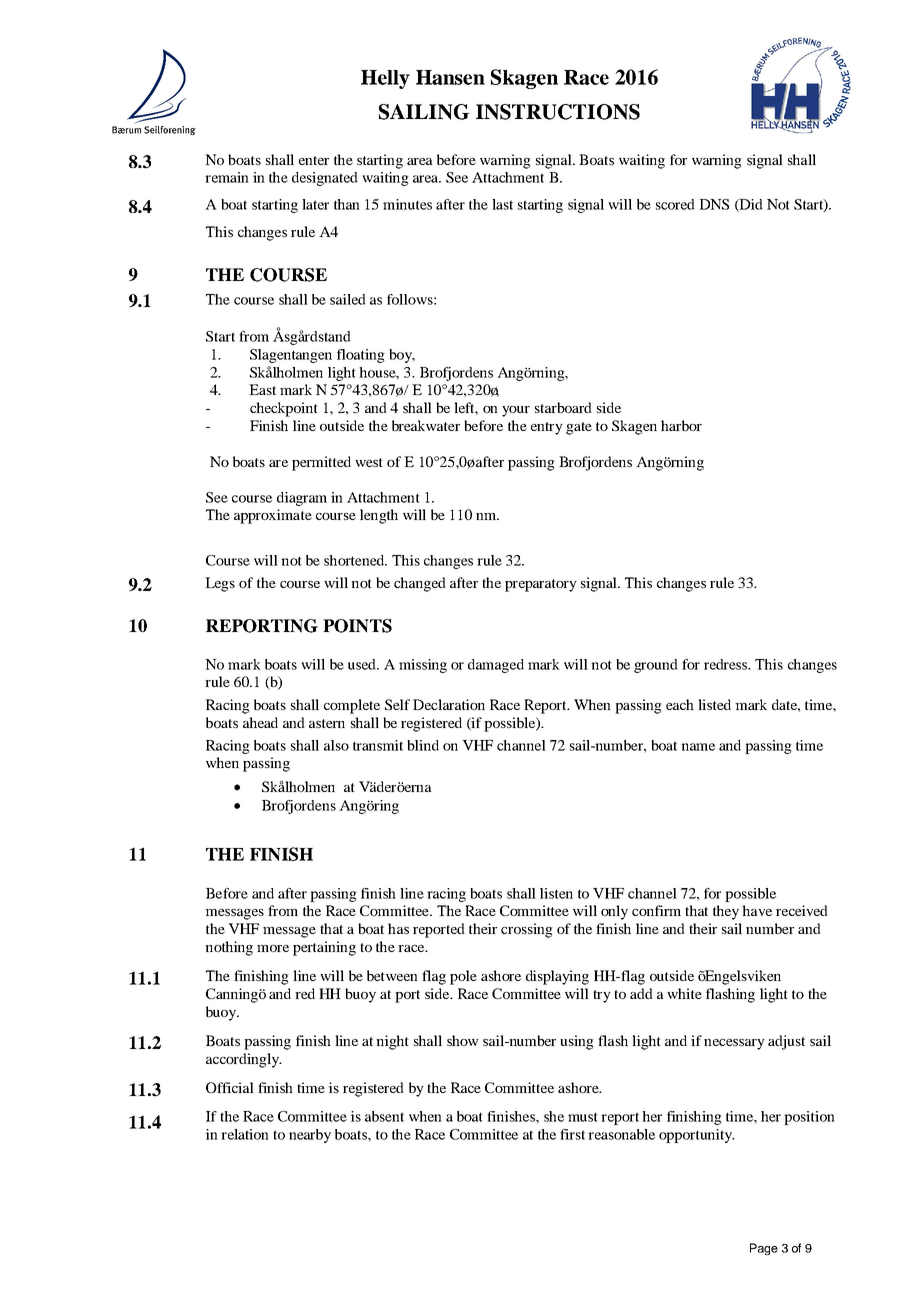 This page has height=1308, width=924. What do you see at coordinates (547, 428) in the page?
I see `entry` at bounding box center [547, 428].
